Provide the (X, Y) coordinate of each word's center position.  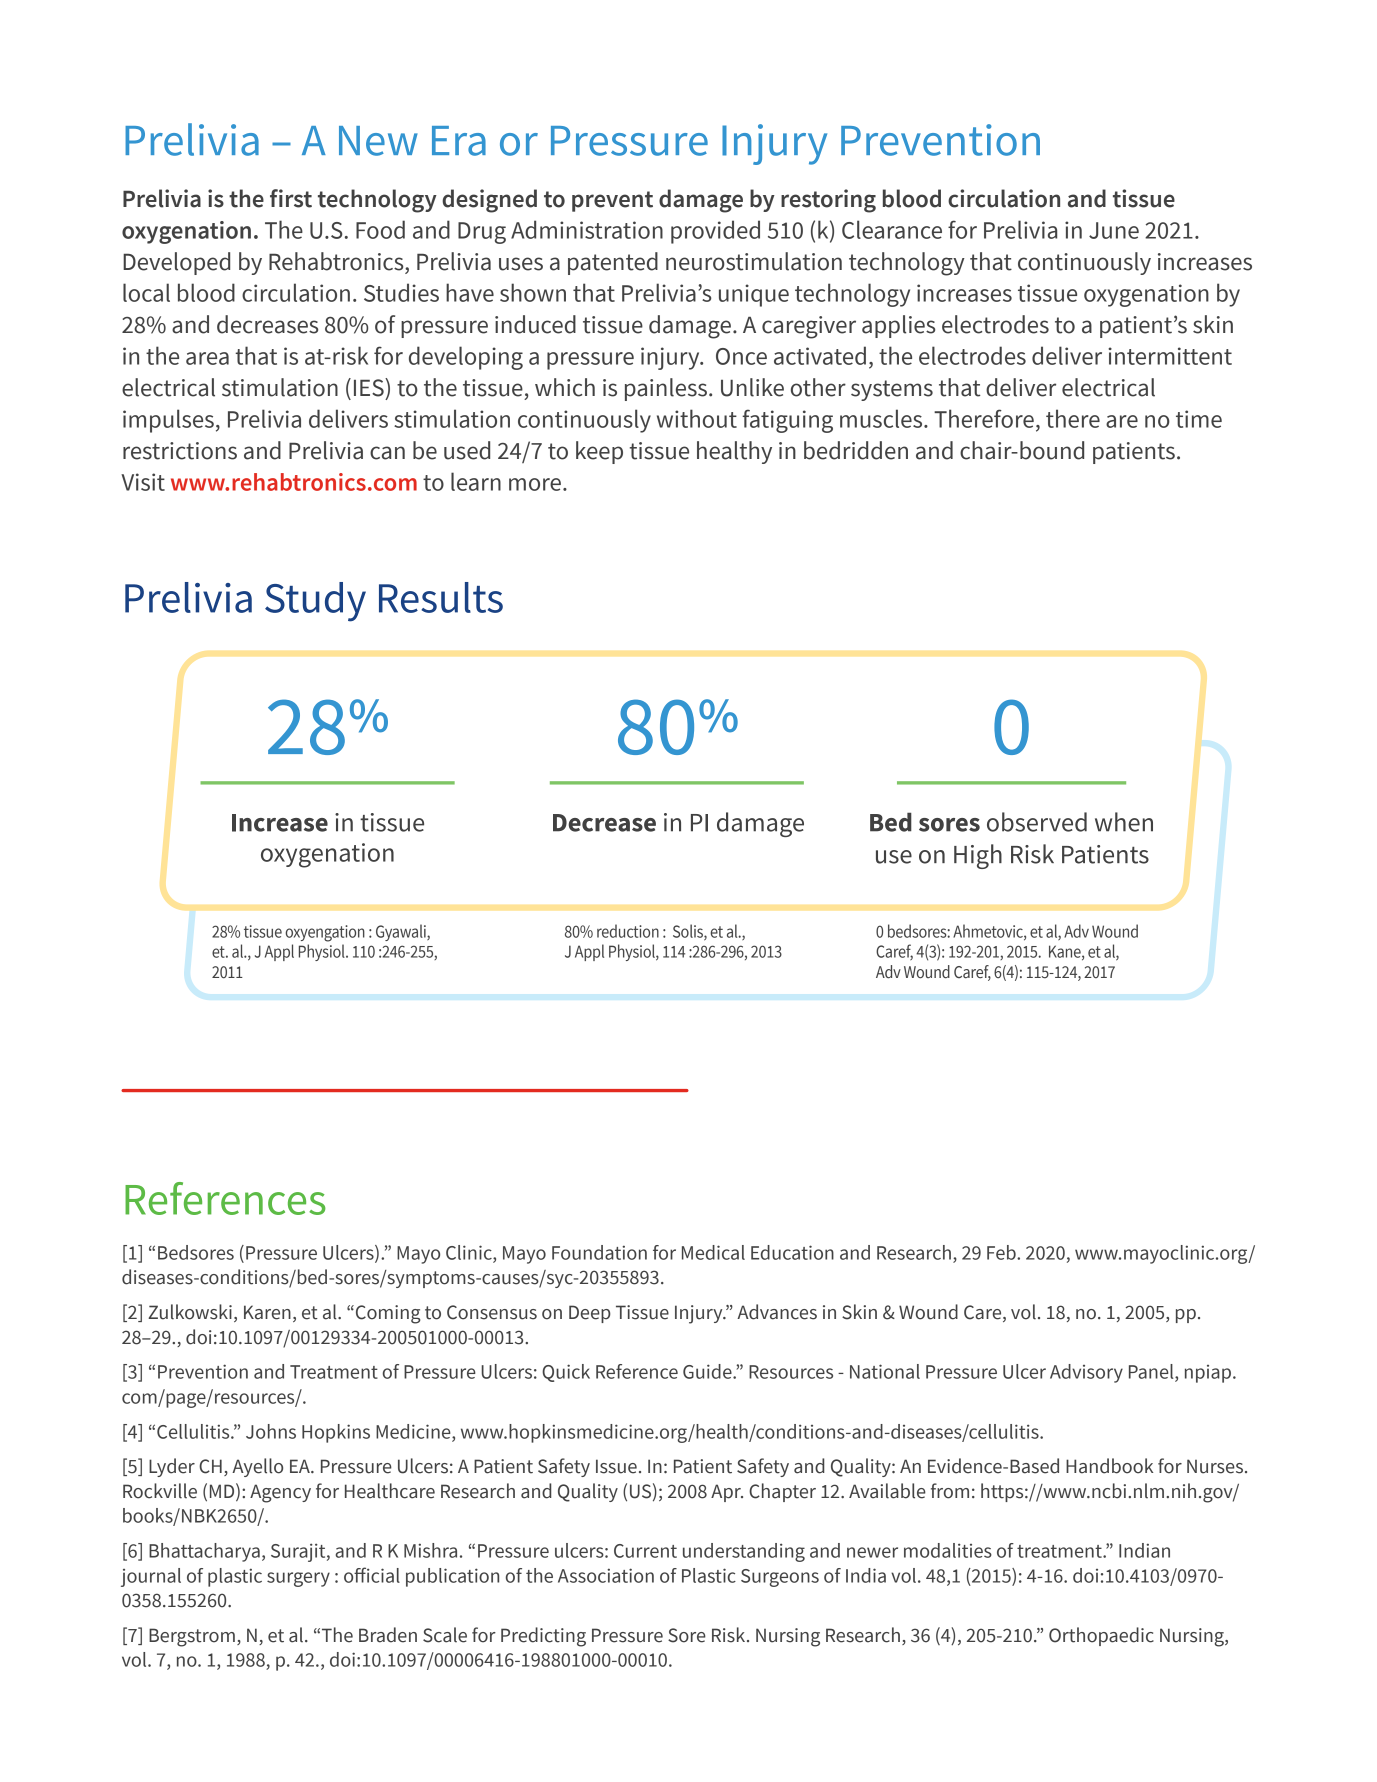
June (1114, 230)
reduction (628, 931)
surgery (298, 1579)
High (978, 856)
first (291, 198)
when (1124, 822)
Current (645, 1551)
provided (715, 232)
